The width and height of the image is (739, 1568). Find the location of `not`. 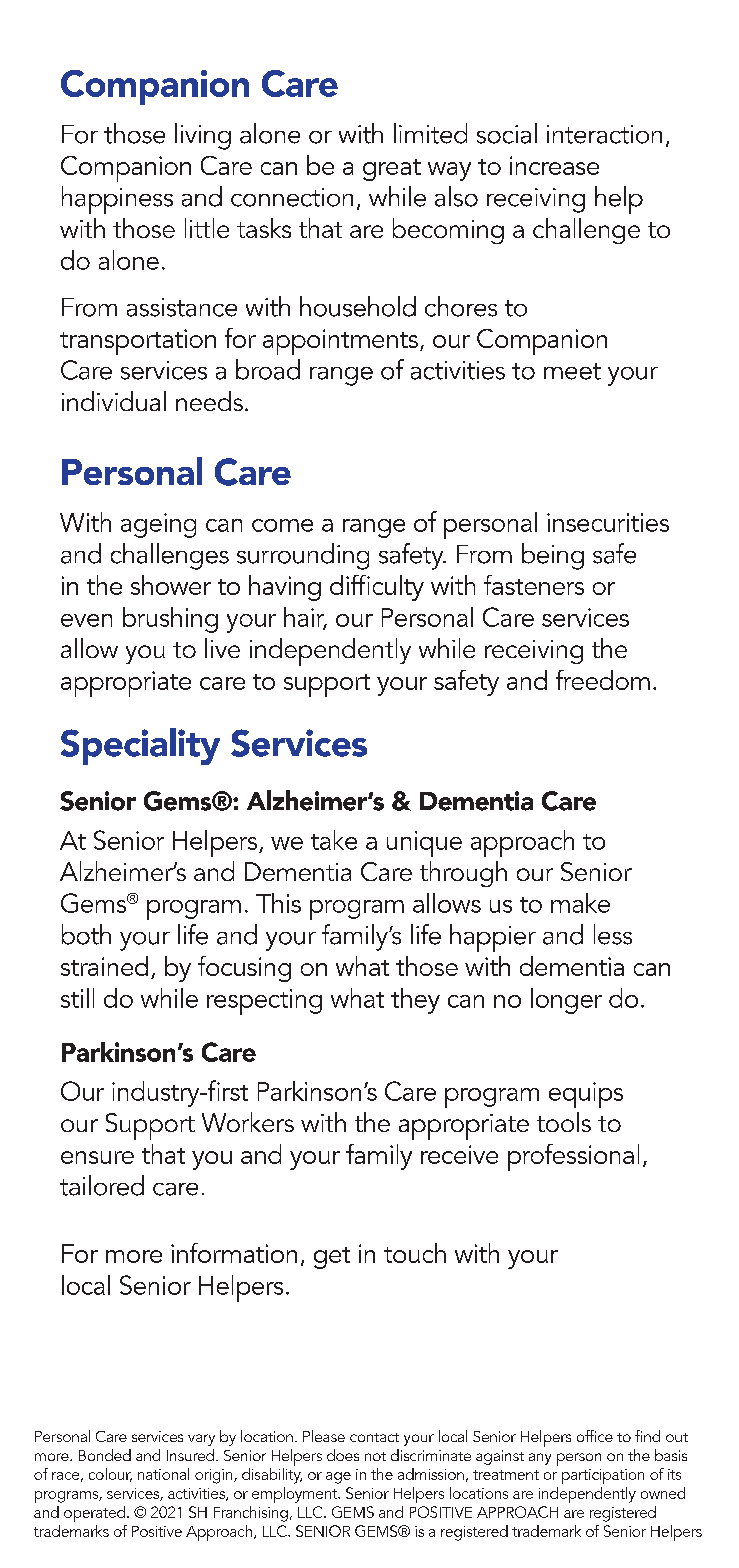

not is located at coordinates (375, 1456).
